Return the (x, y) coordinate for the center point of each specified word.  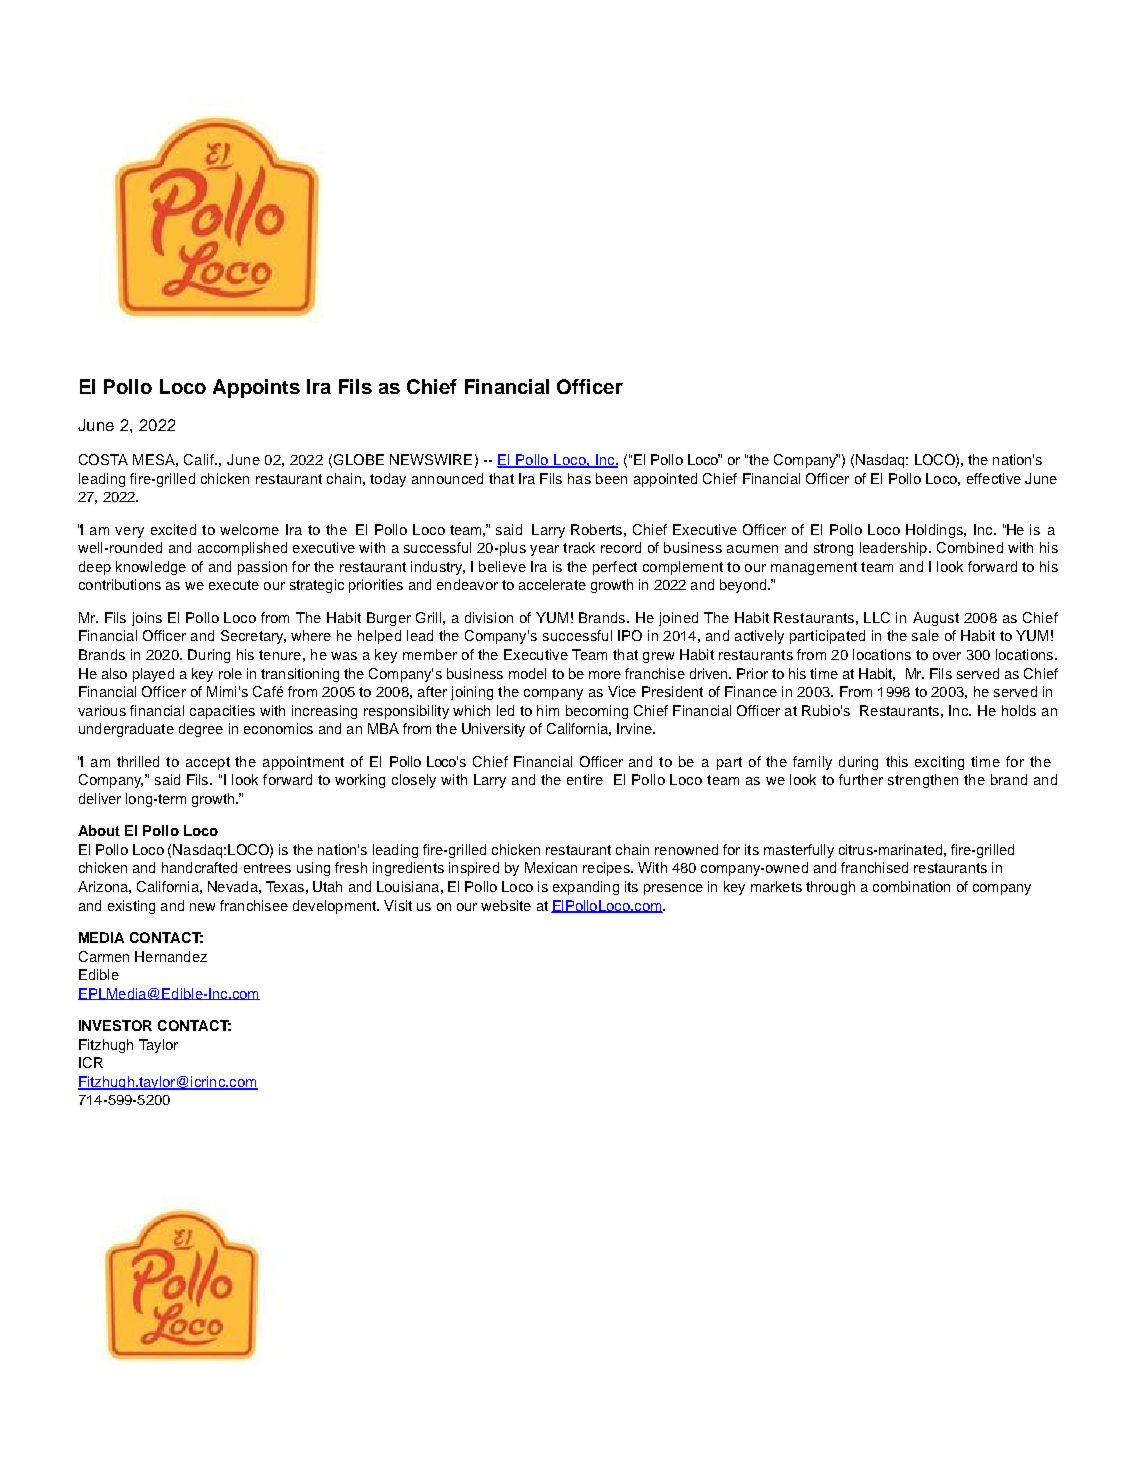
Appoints (256, 388)
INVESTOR (115, 1025)
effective (994, 478)
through (830, 888)
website (506, 905)
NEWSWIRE (431, 459)
